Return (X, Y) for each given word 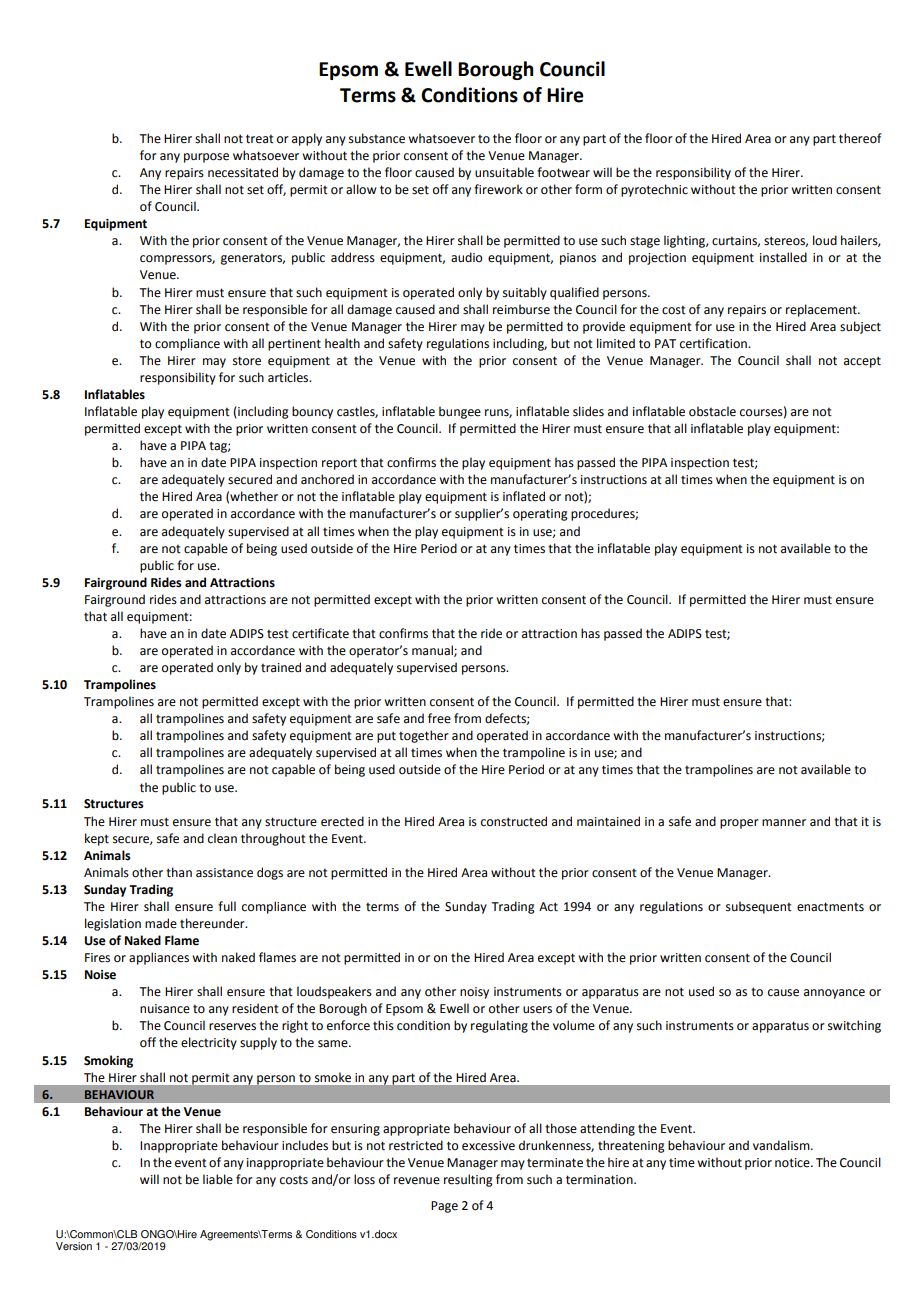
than (179, 872)
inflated (524, 496)
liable (218, 1179)
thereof (860, 138)
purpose (206, 158)
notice (793, 1163)
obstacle (712, 411)
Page (444, 1207)
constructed (514, 821)
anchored (327, 479)
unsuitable (504, 172)
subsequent (759, 907)
